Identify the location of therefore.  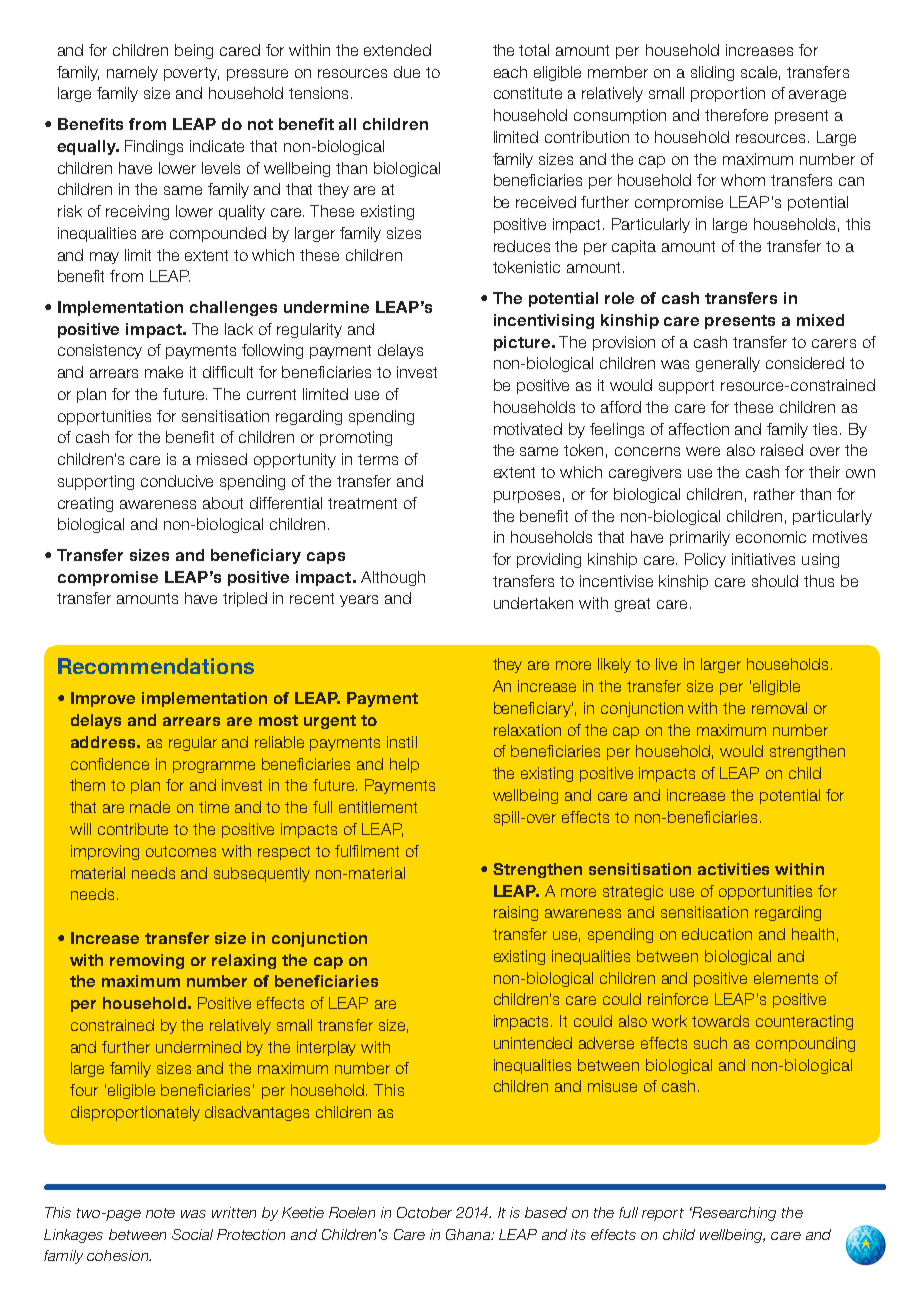
(736, 115).
